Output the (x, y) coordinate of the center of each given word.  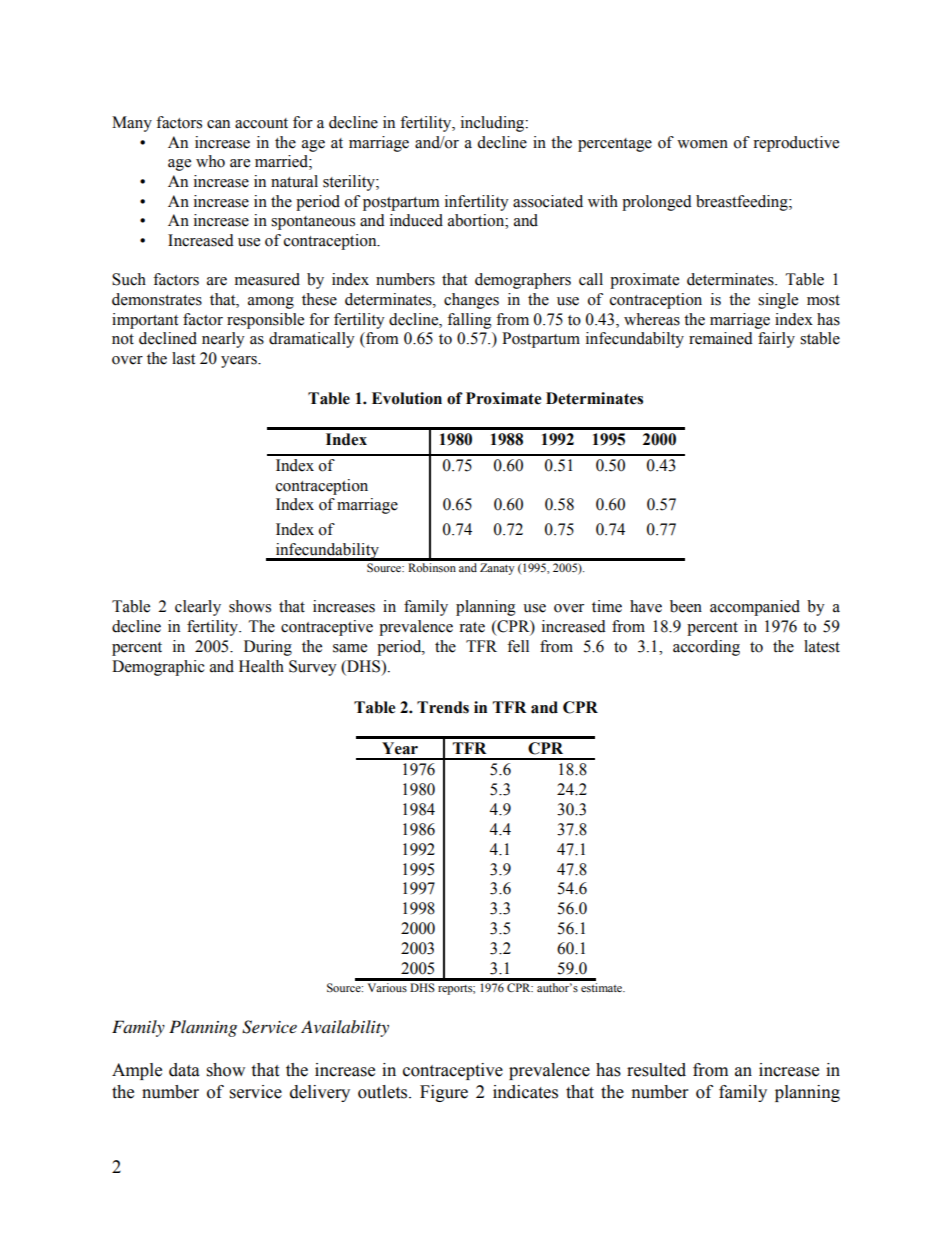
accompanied (755, 608)
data (184, 1070)
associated (548, 201)
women (702, 144)
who (210, 161)
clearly (198, 608)
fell (518, 646)
